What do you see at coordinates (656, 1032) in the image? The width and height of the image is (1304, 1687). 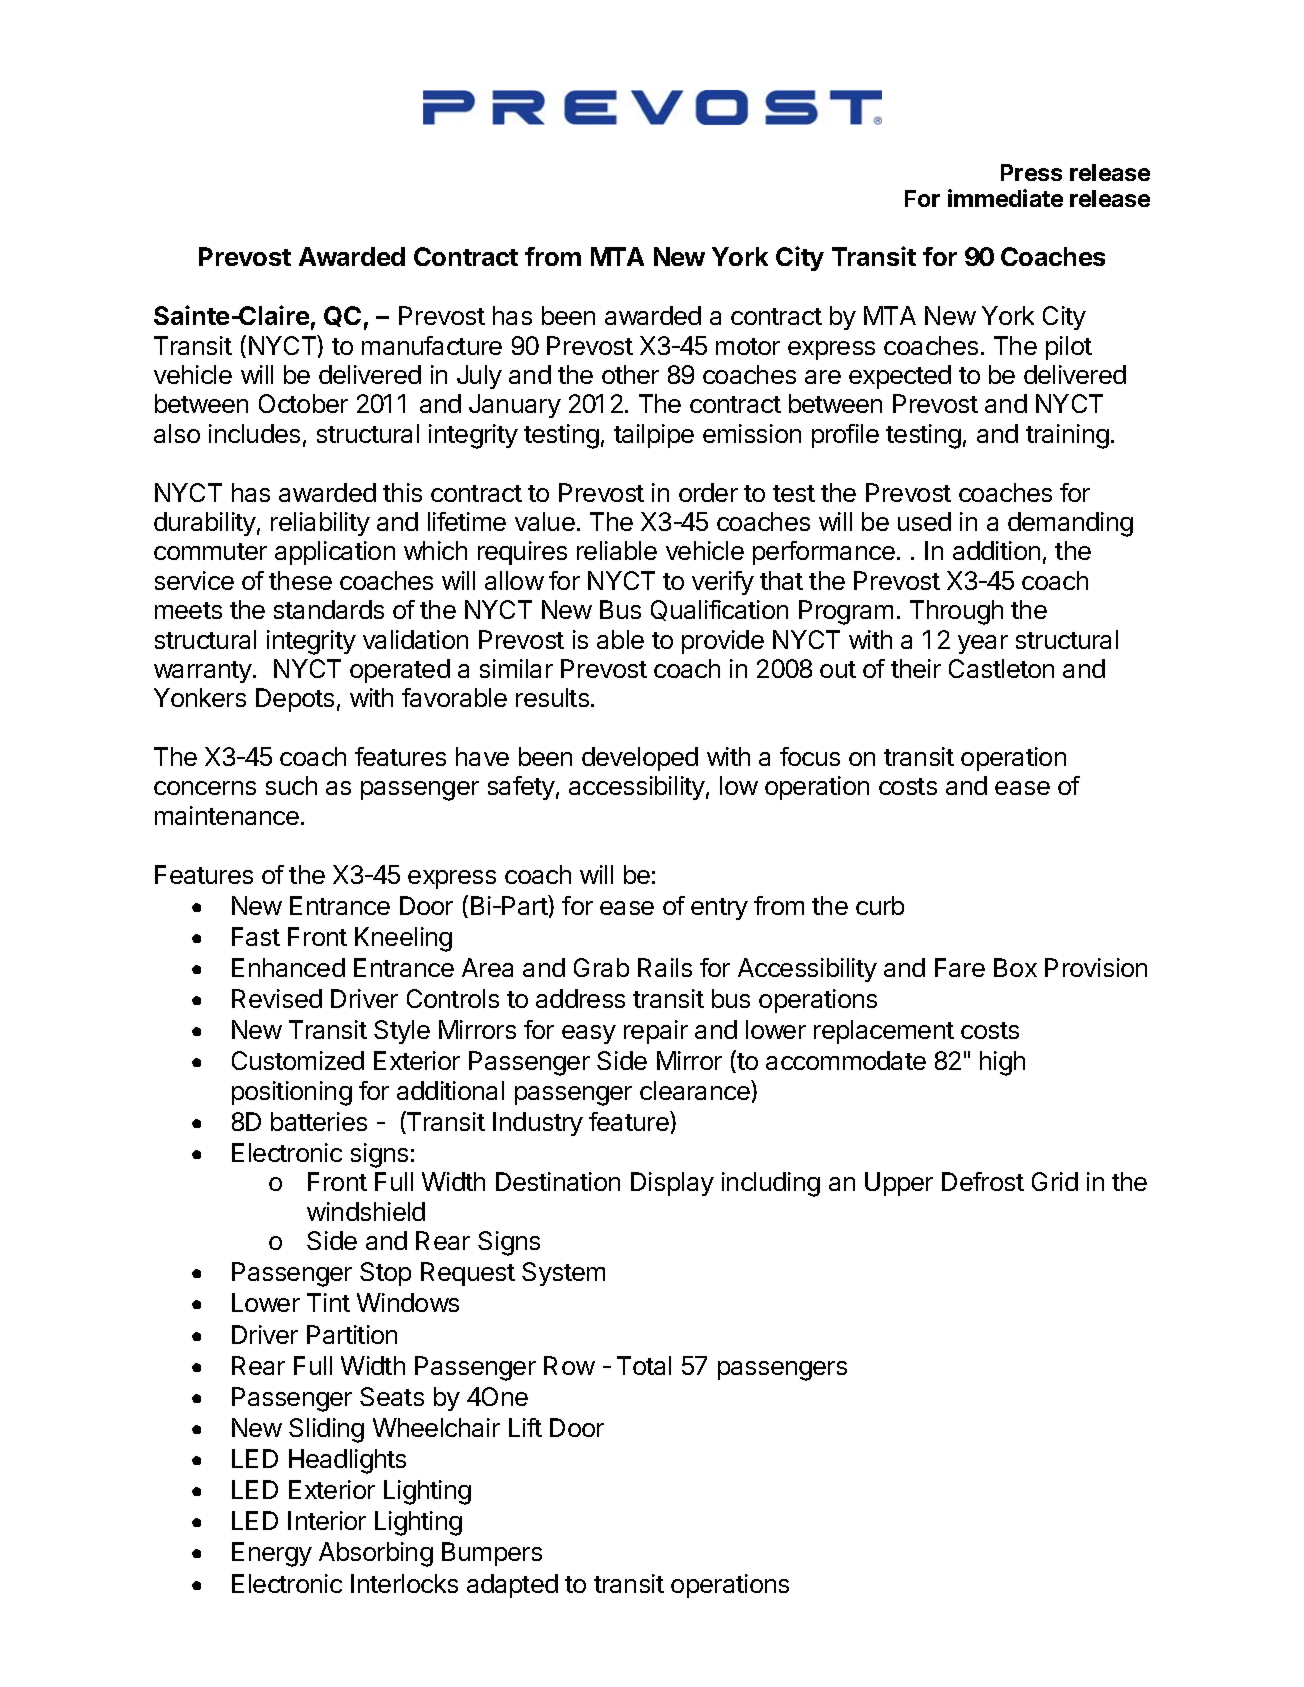 I see `repair` at bounding box center [656, 1032].
